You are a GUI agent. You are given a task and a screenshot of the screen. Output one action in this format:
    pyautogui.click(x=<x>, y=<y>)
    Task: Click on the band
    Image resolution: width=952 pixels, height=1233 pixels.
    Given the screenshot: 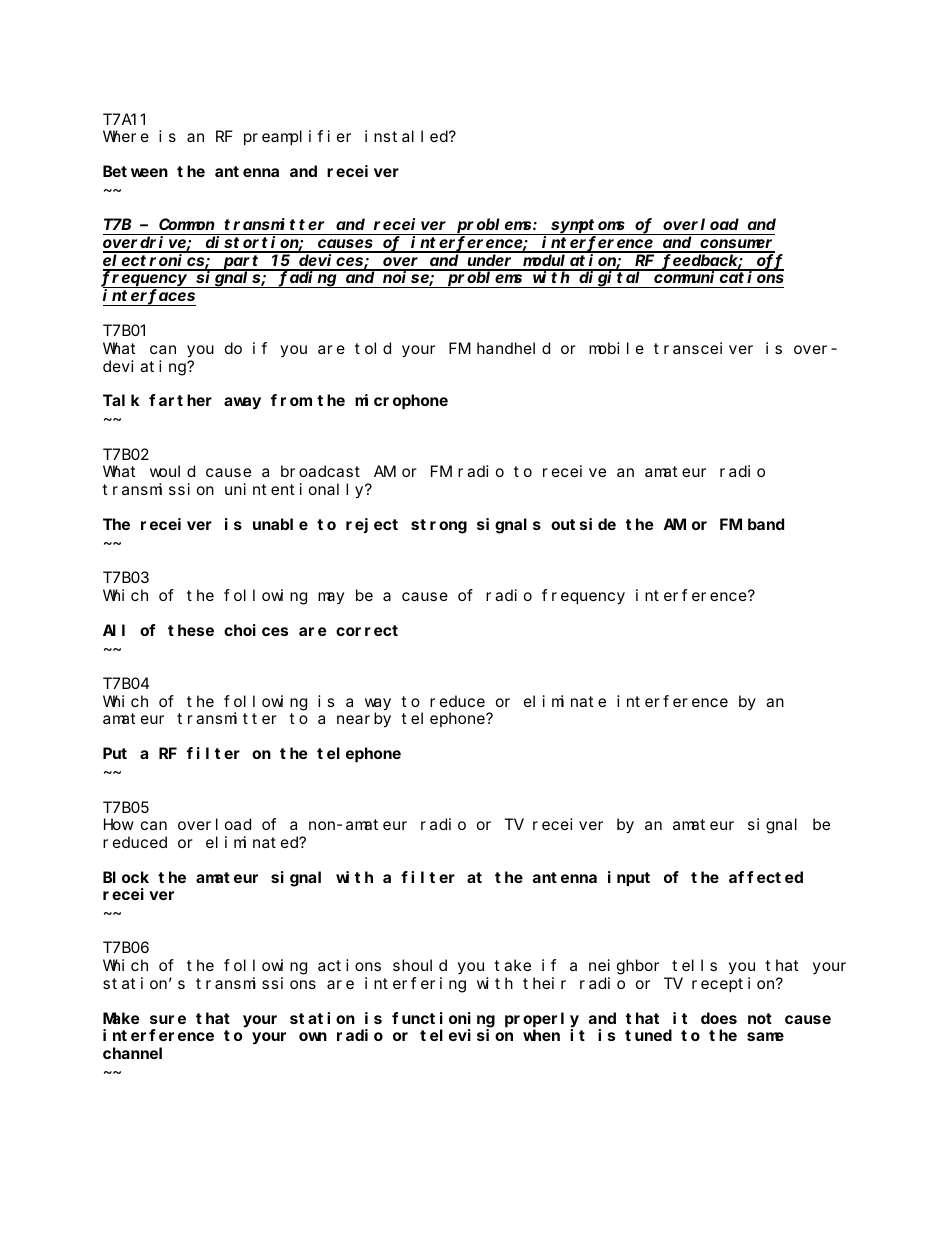 What is the action you would take?
    pyautogui.click(x=766, y=524)
